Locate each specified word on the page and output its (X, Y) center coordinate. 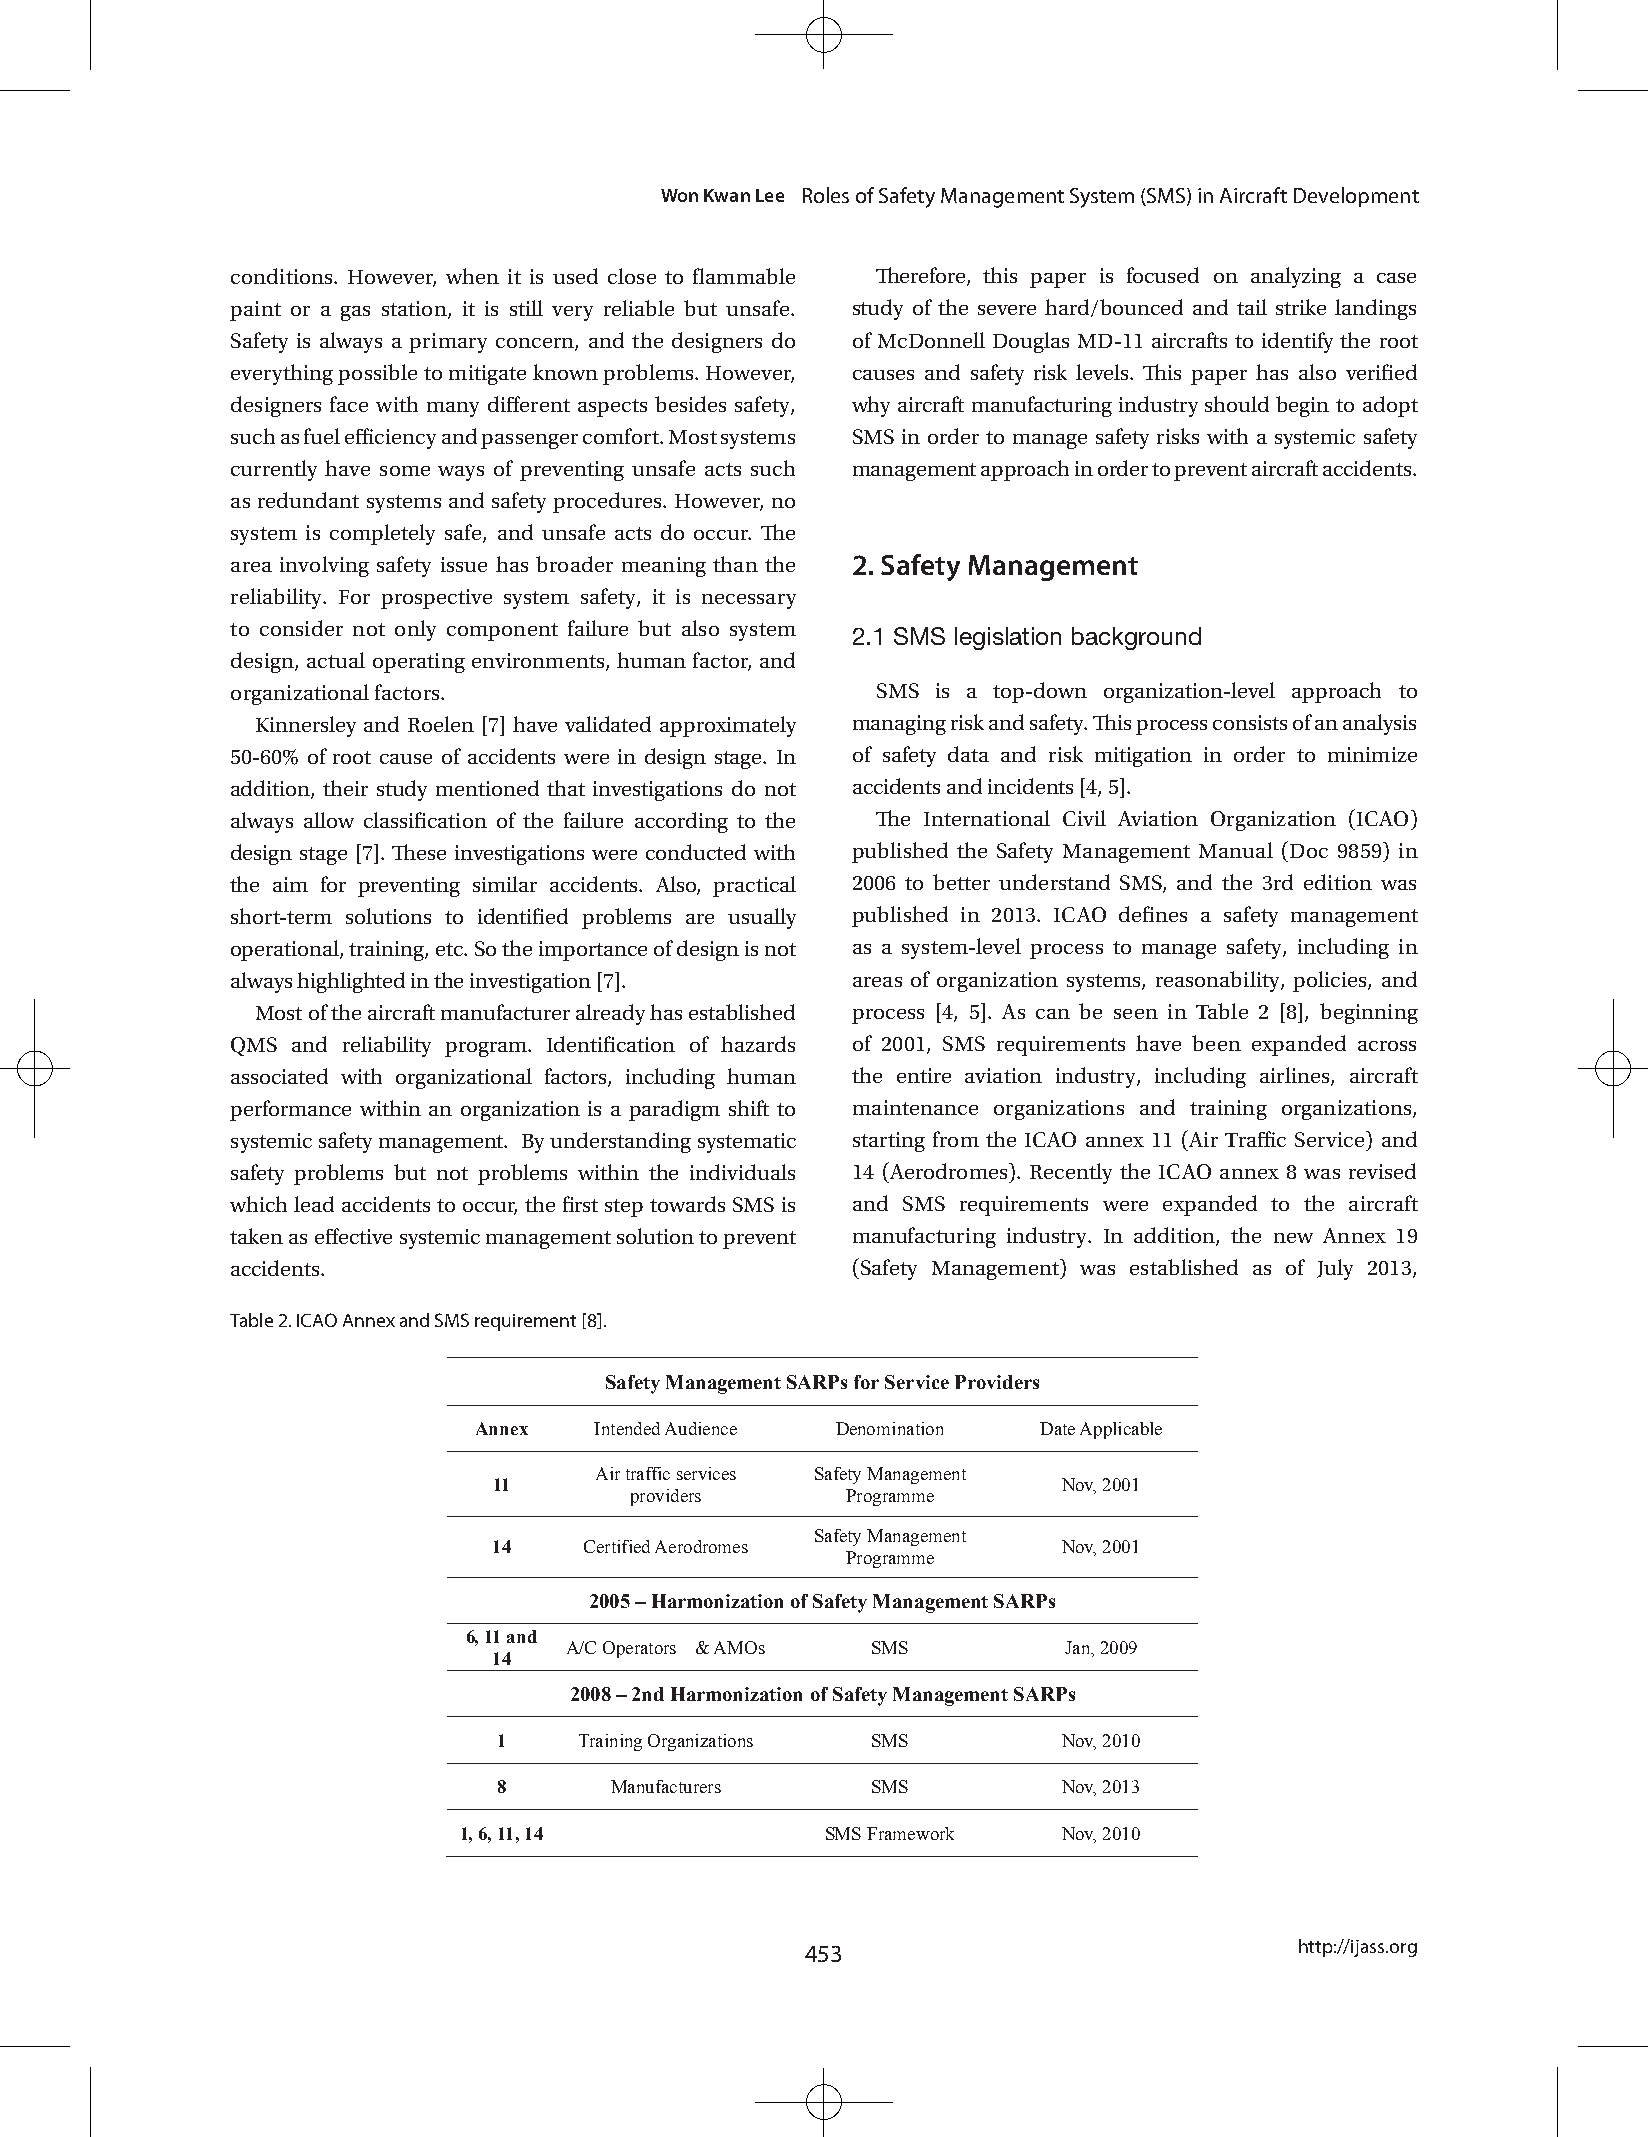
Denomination (889, 1428)
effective (353, 1236)
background (1136, 638)
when (472, 276)
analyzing (1296, 277)
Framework (910, 1833)
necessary (749, 601)
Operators (639, 1649)
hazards (758, 1044)
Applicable (1121, 1430)
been (1216, 1043)
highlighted (351, 982)
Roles (826, 195)
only (415, 630)
